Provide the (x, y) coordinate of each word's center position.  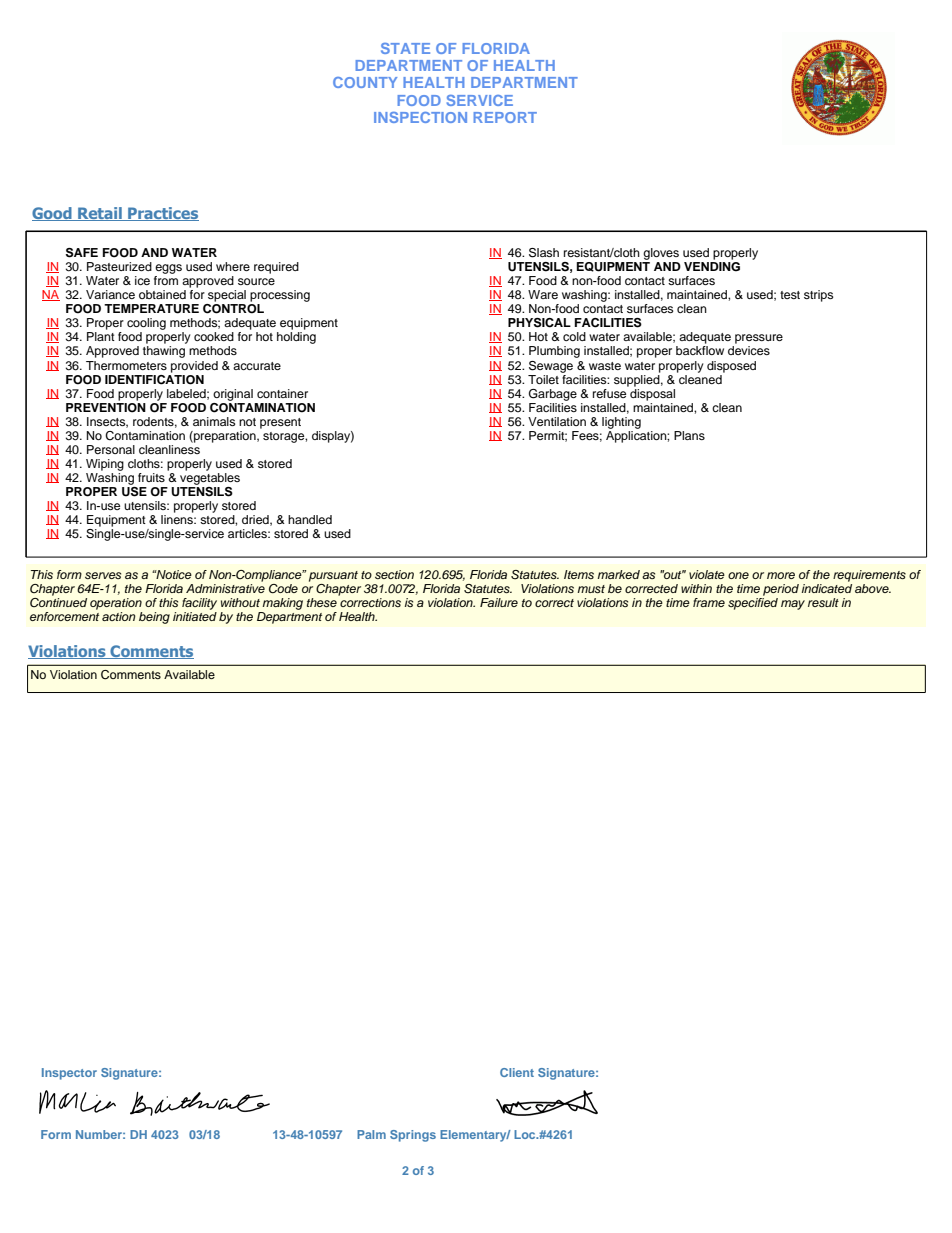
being (154, 618)
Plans (689, 435)
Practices (162, 214)
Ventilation (557, 421)
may (793, 605)
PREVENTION (106, 406)
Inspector (69, 1074)
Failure (499, 602)
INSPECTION (420, 117)
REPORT (505, 117)
